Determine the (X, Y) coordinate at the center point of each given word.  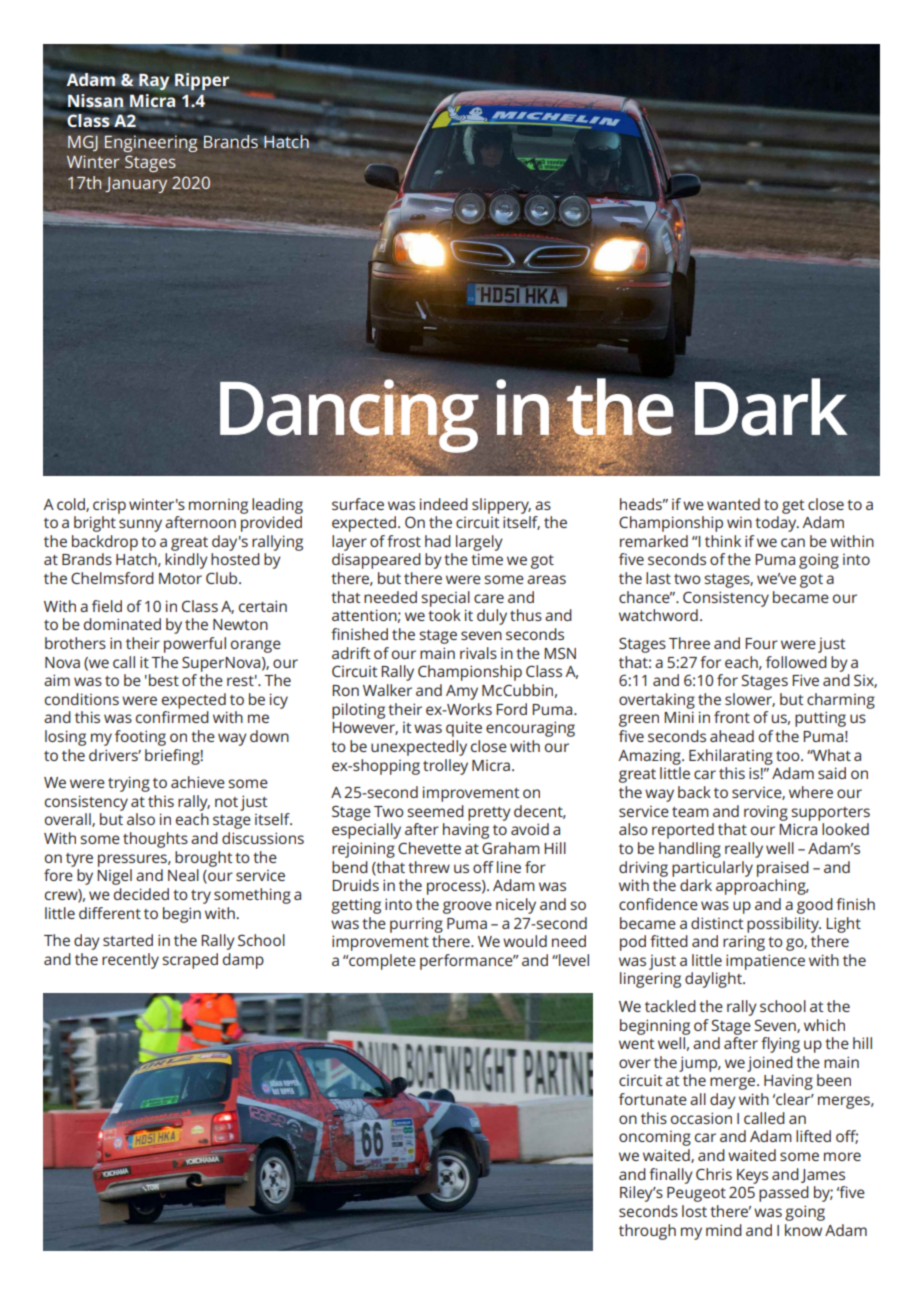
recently (130, 961)
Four (761, 643)
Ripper (202, 81)
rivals (478, 653)
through (647, 1232)
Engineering (151, 143)
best (164, 680)
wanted (733, 504)
